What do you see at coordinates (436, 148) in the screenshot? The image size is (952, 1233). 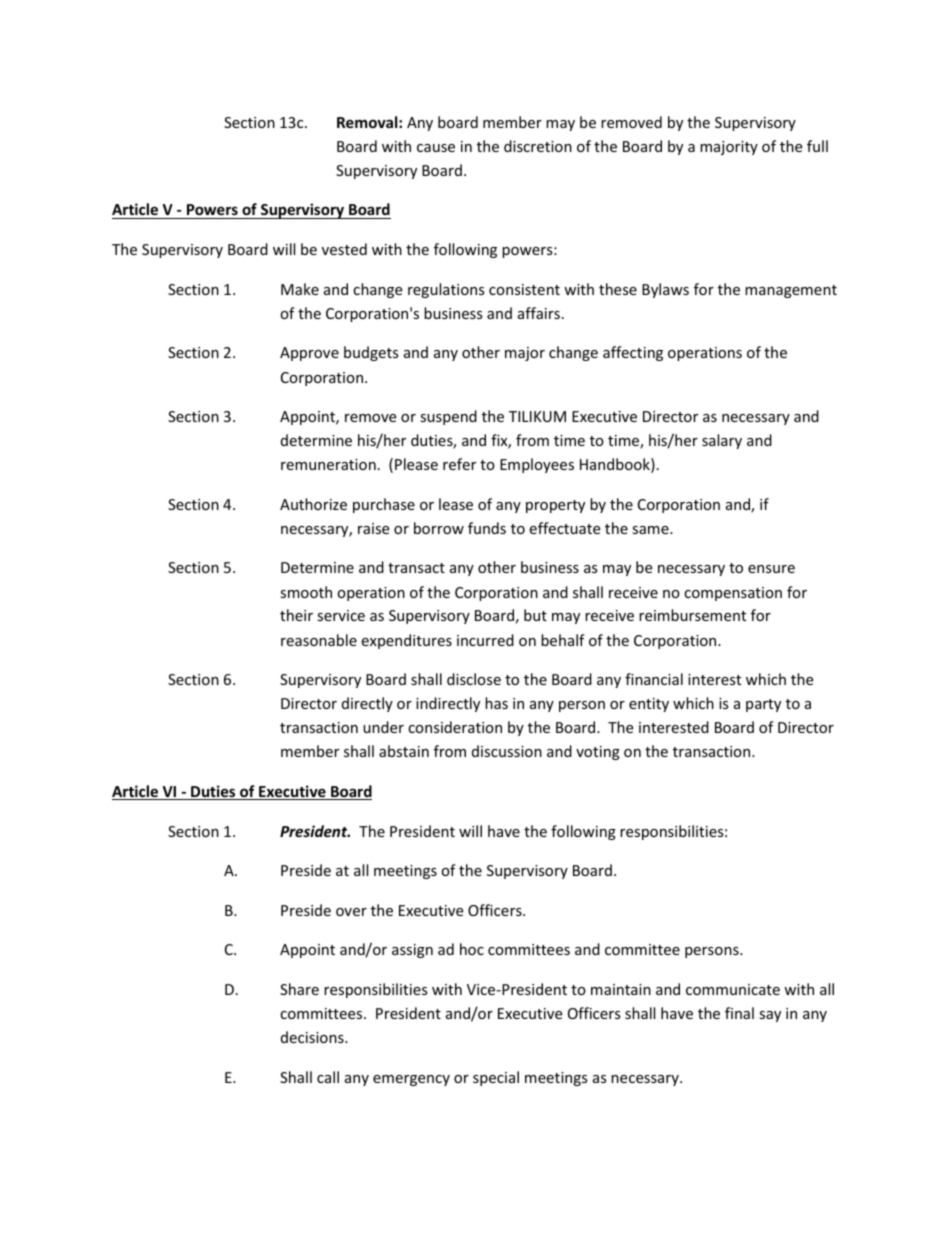 I see `cause` at bounding box center [436, 148].
